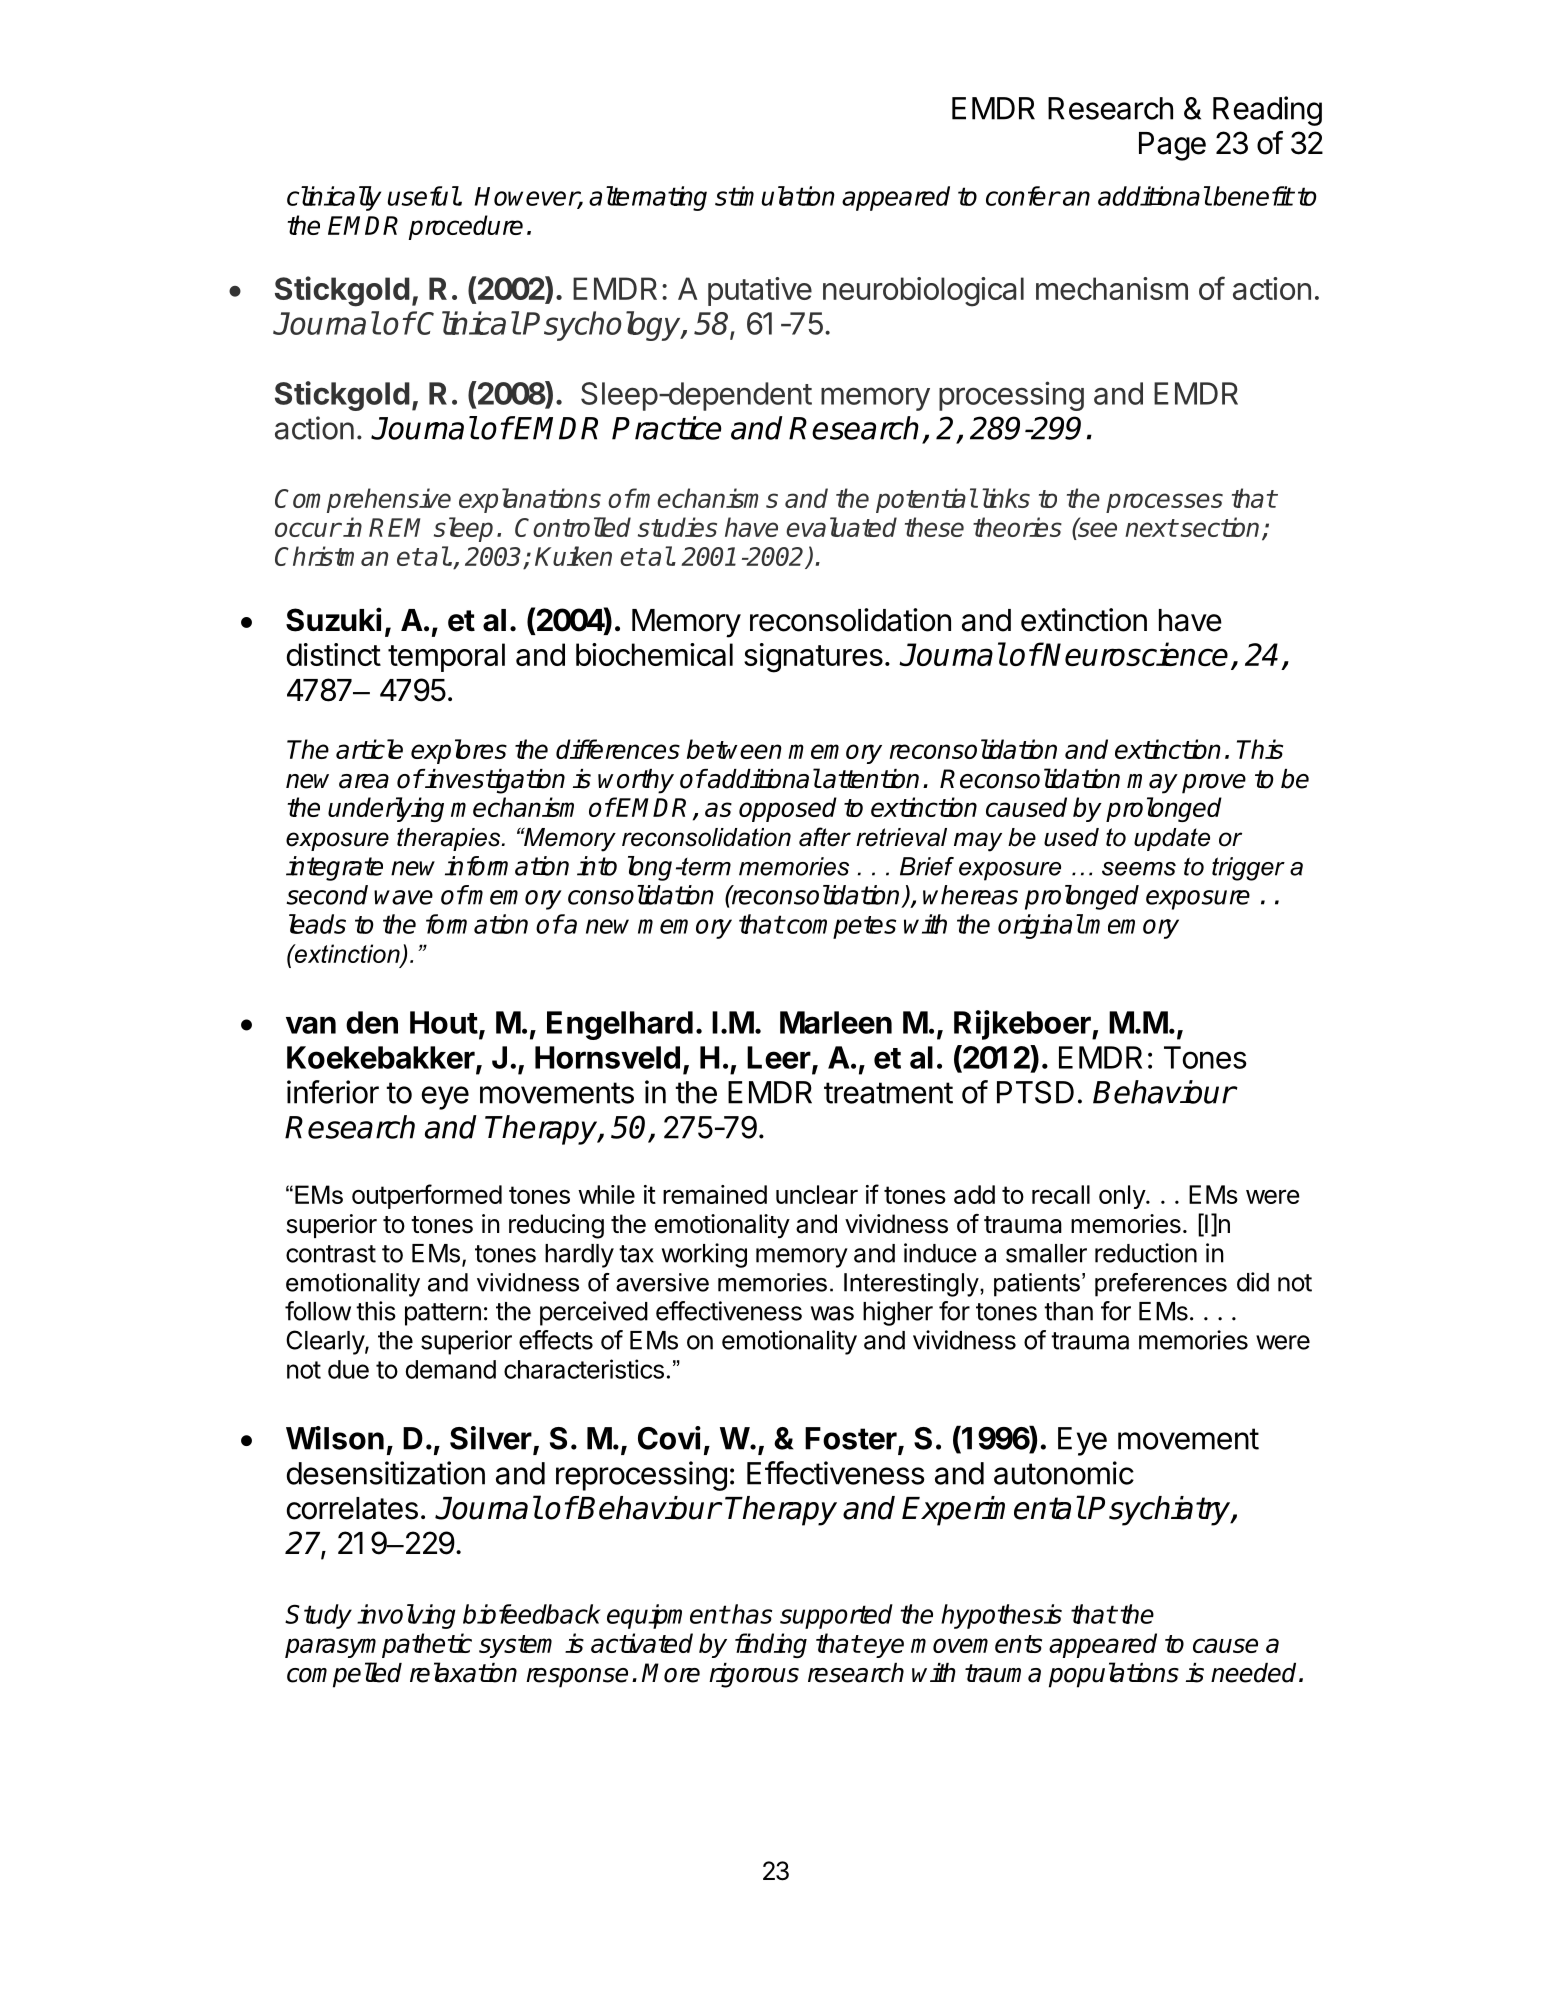  Describe the element at coordinates (427, 1196) in the page. I see `outperformed` at that location.
